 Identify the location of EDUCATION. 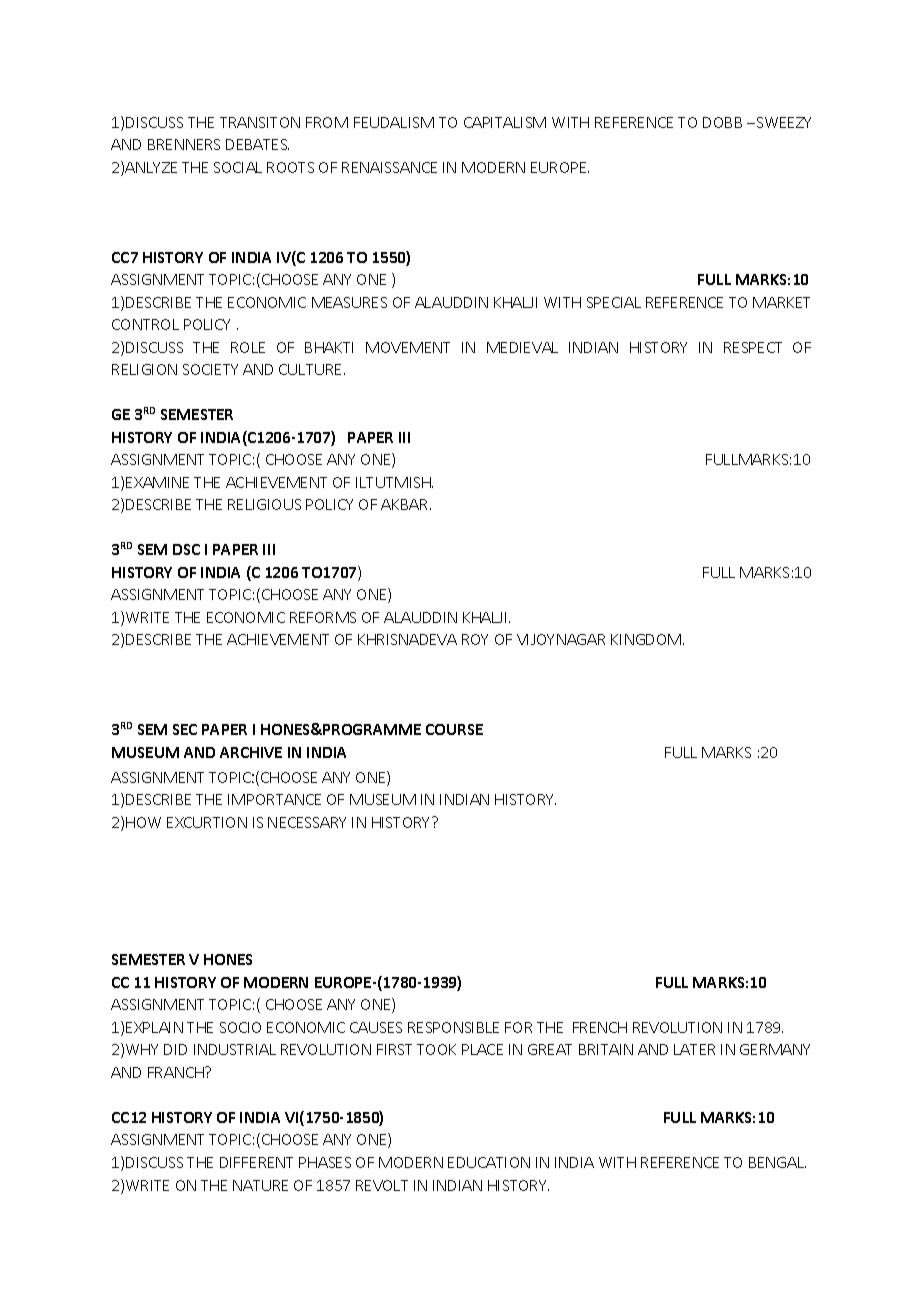
(489, 1162).
